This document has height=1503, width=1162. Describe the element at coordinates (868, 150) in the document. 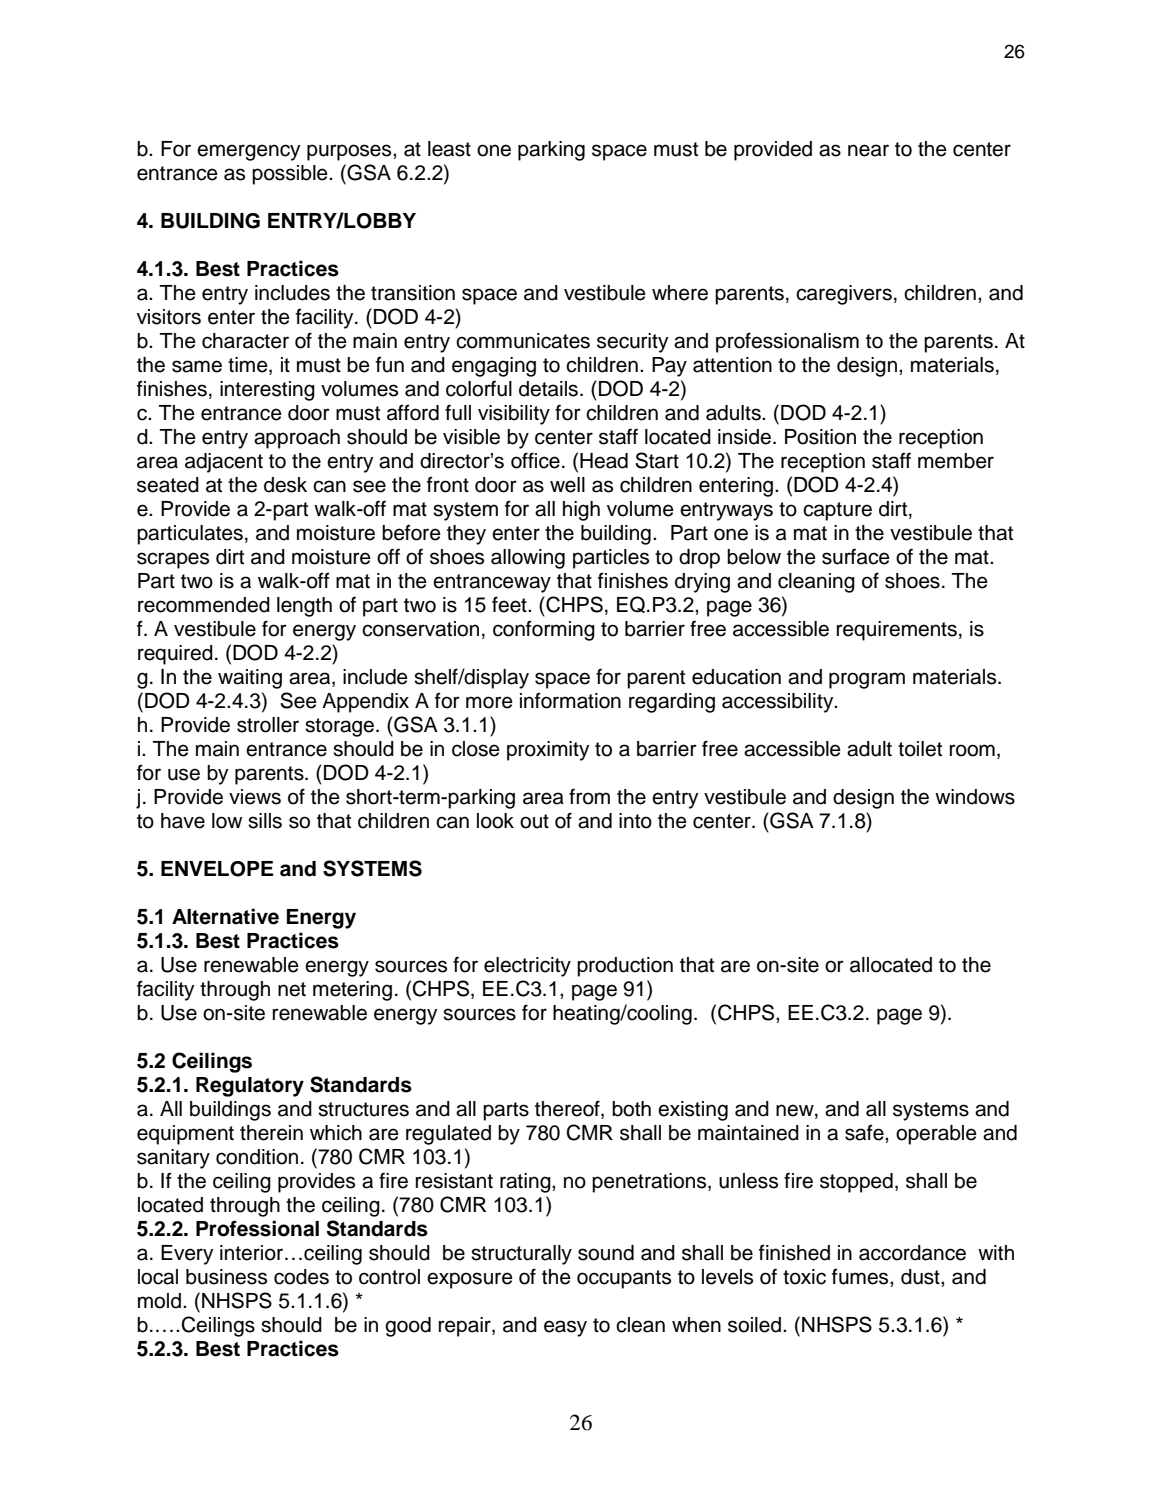

I see `near` at that location.
